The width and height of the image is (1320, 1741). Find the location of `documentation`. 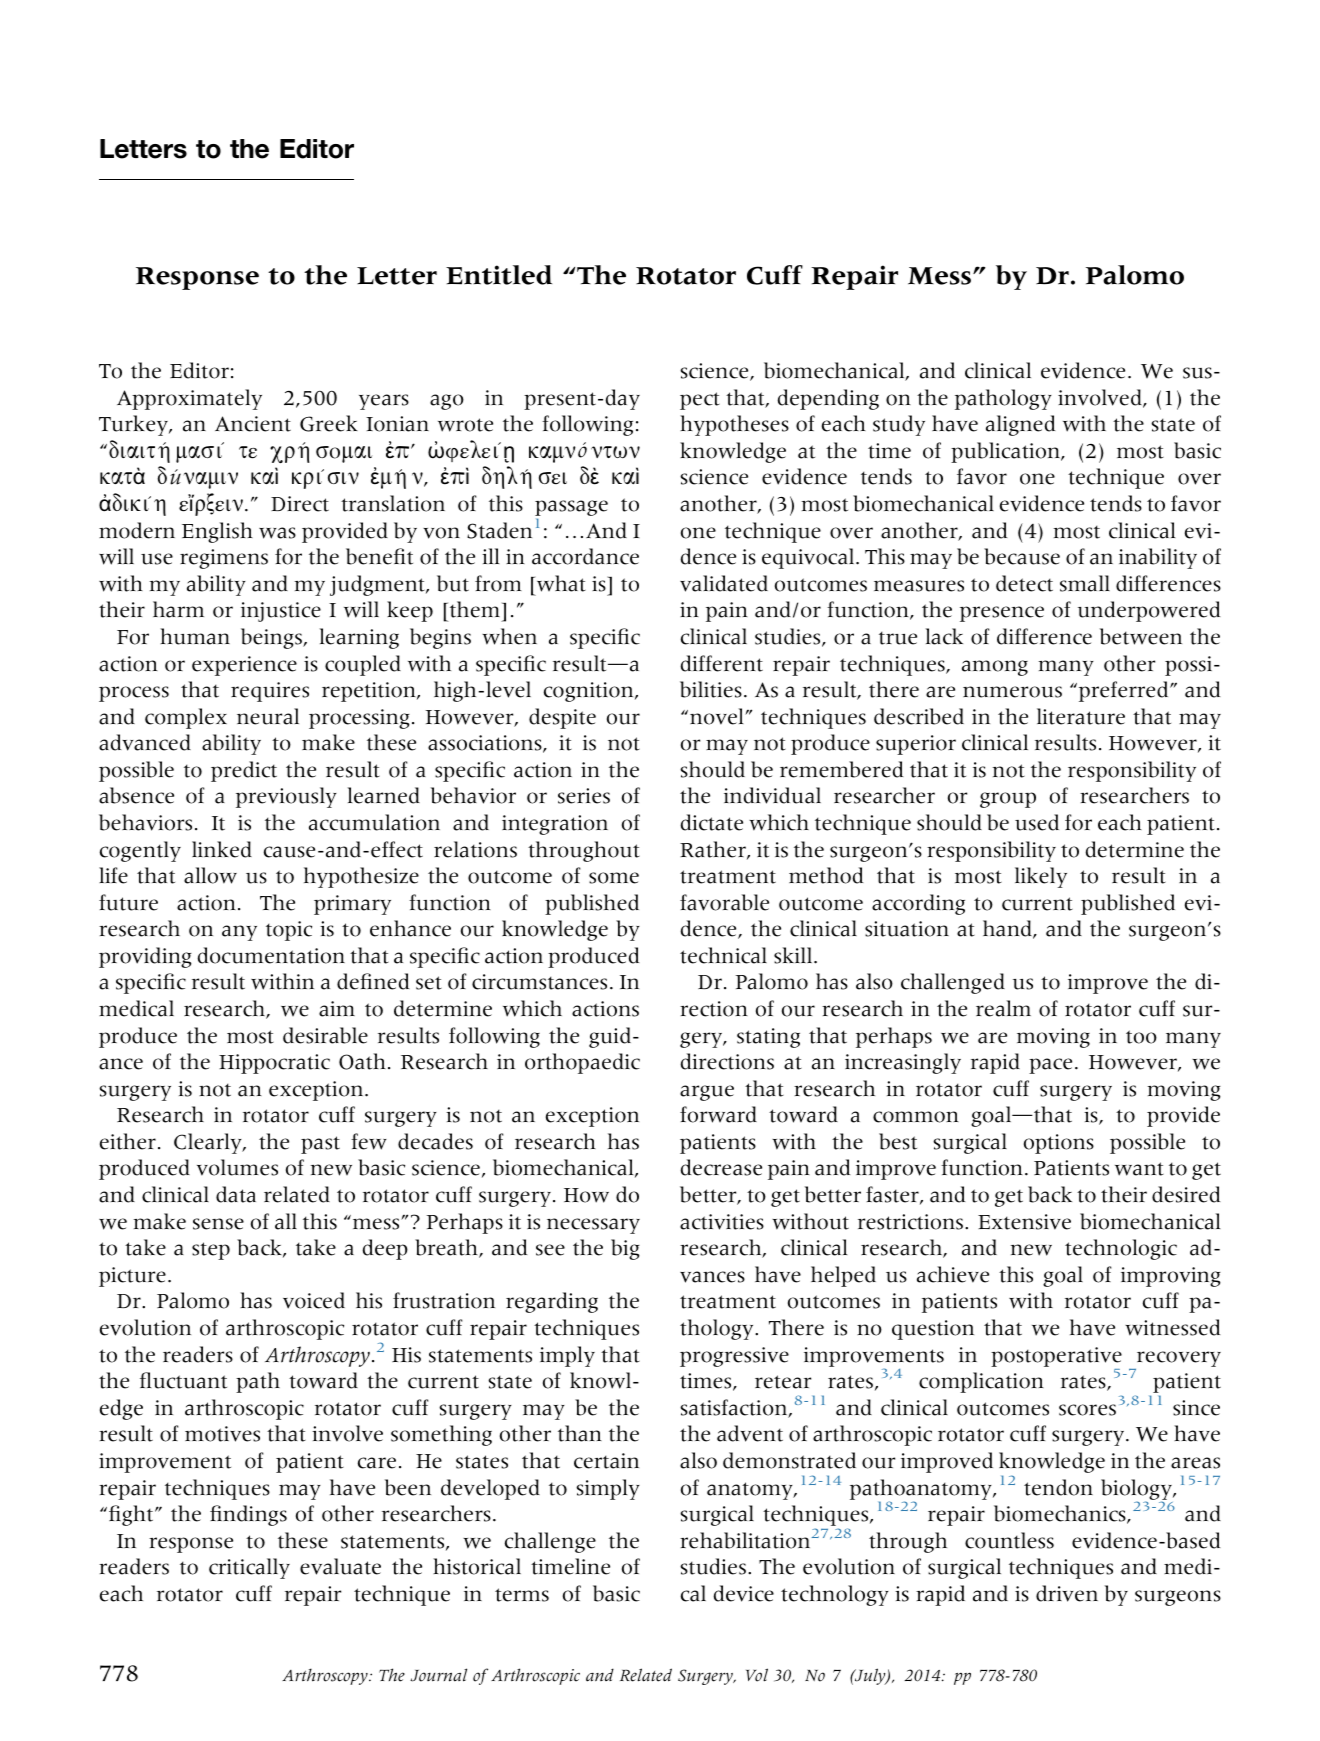

documentation is located at coordinates (271, 955).
